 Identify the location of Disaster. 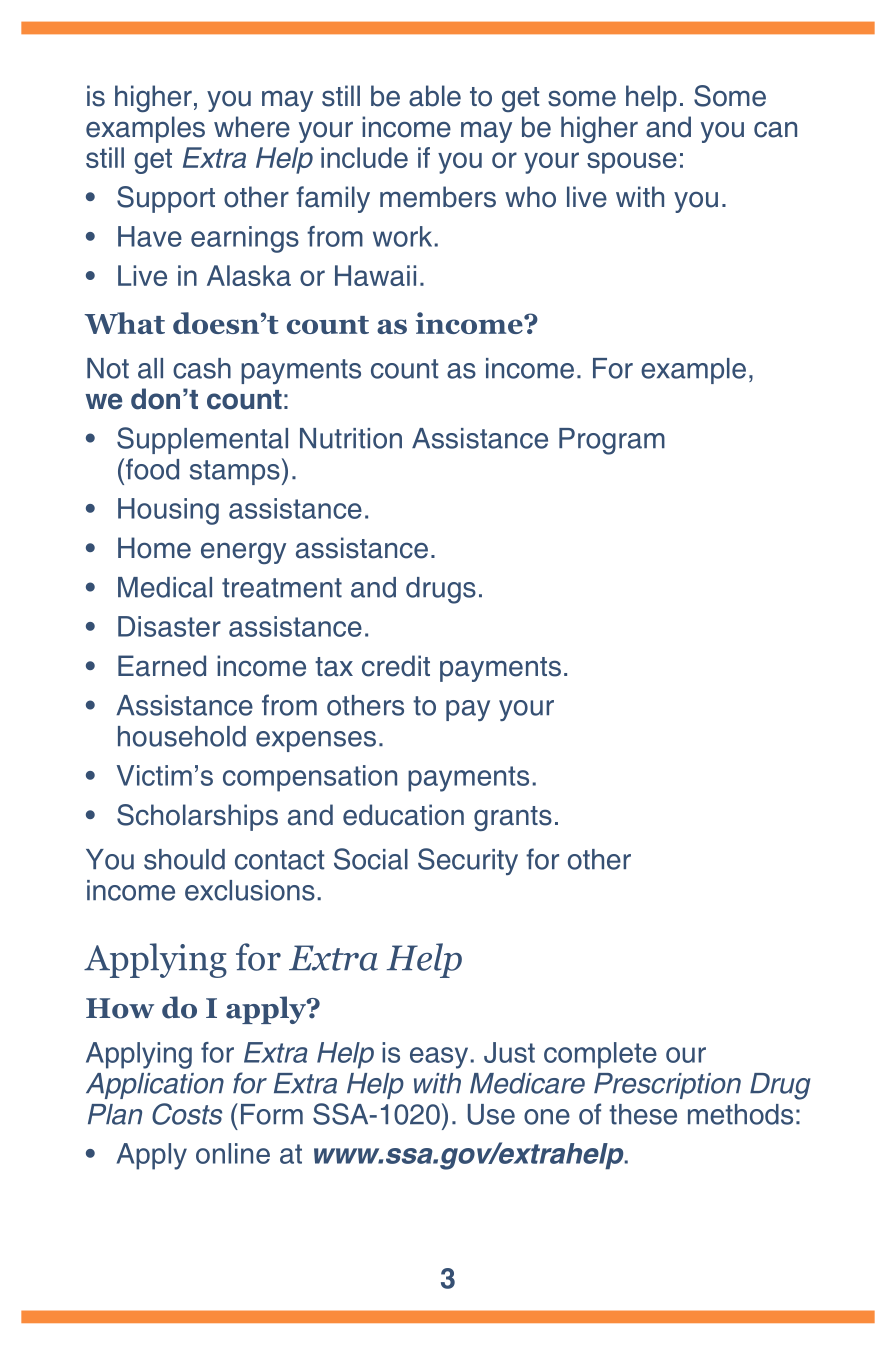
(169, 626).
